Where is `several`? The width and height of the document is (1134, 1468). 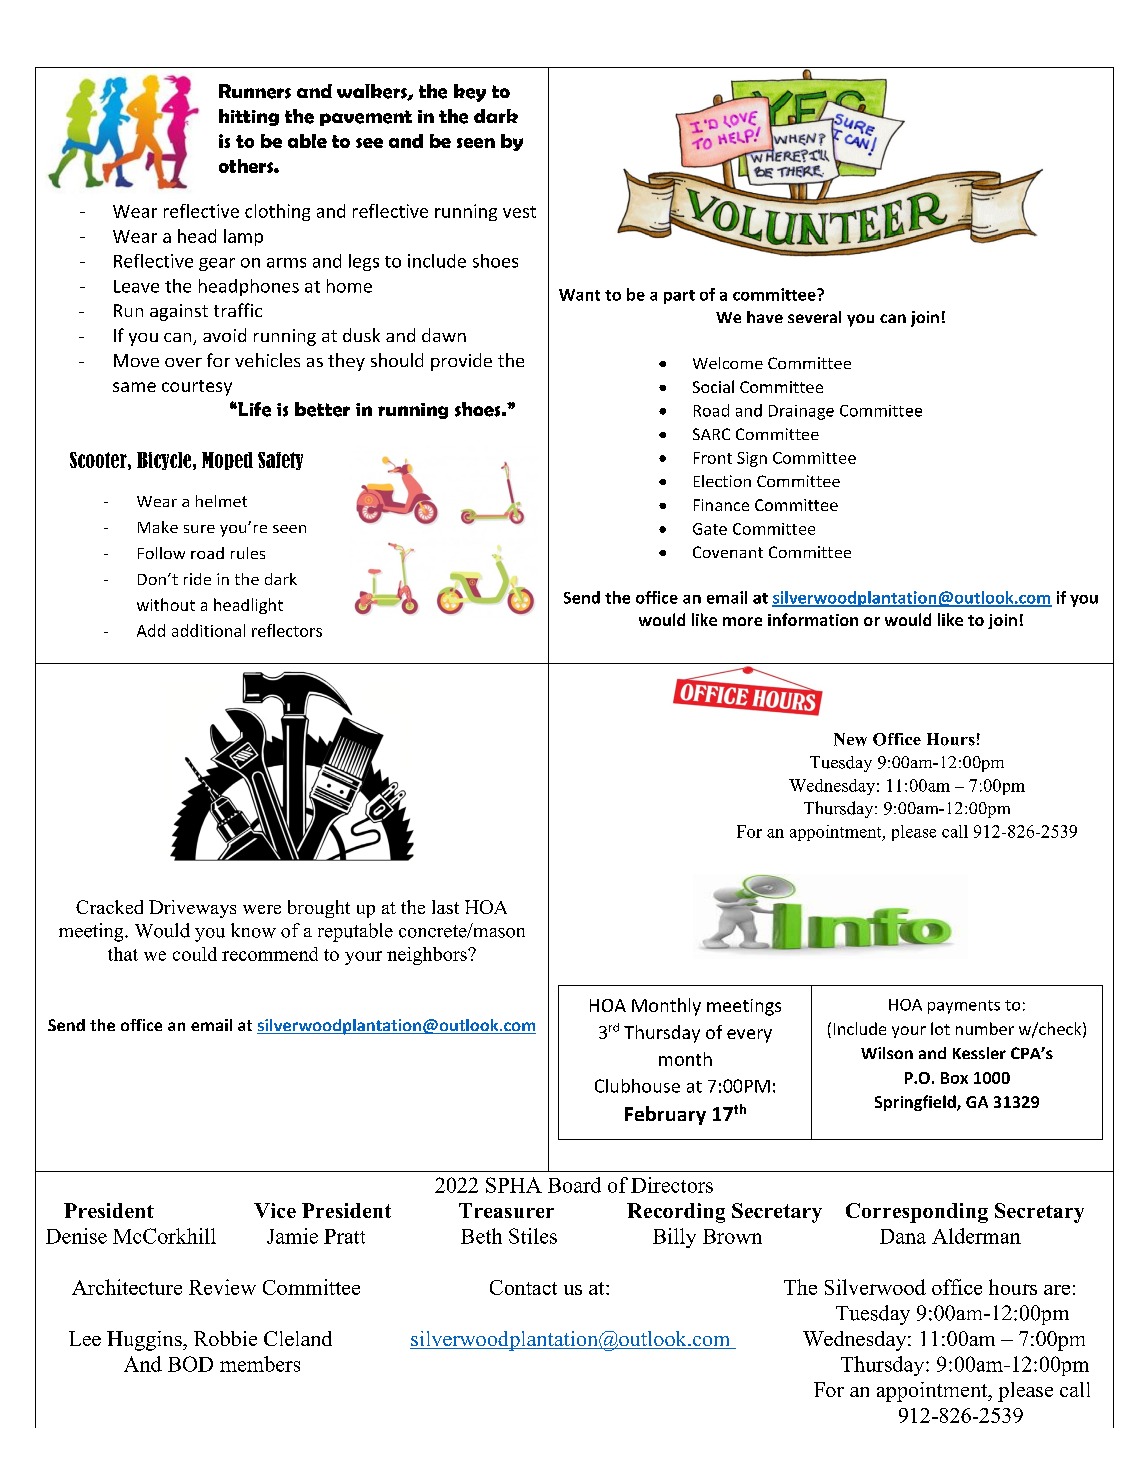 several is located at coordinates (814, 317).
